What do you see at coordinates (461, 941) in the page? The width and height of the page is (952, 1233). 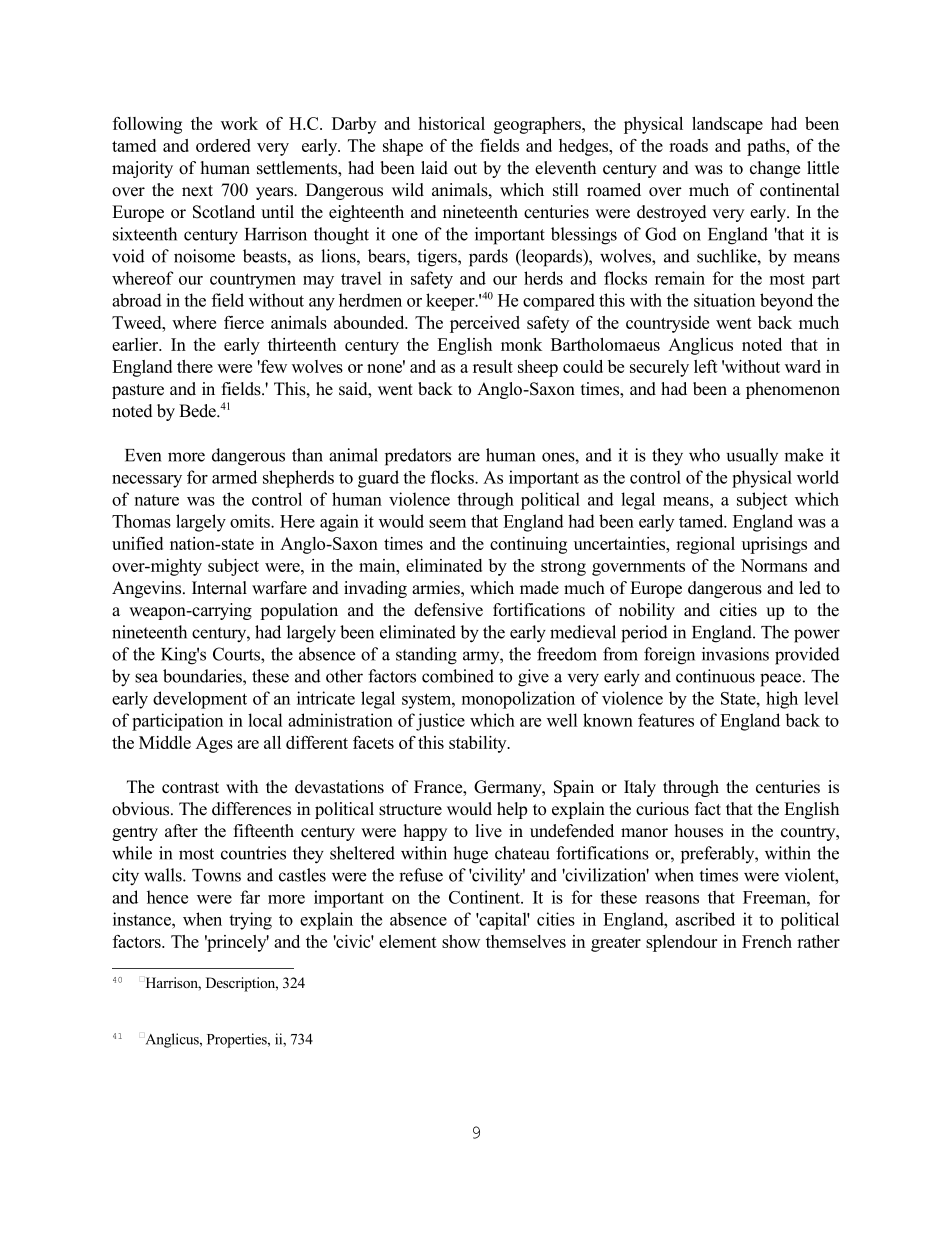 I see `show` at bounding box center [461, 941].
